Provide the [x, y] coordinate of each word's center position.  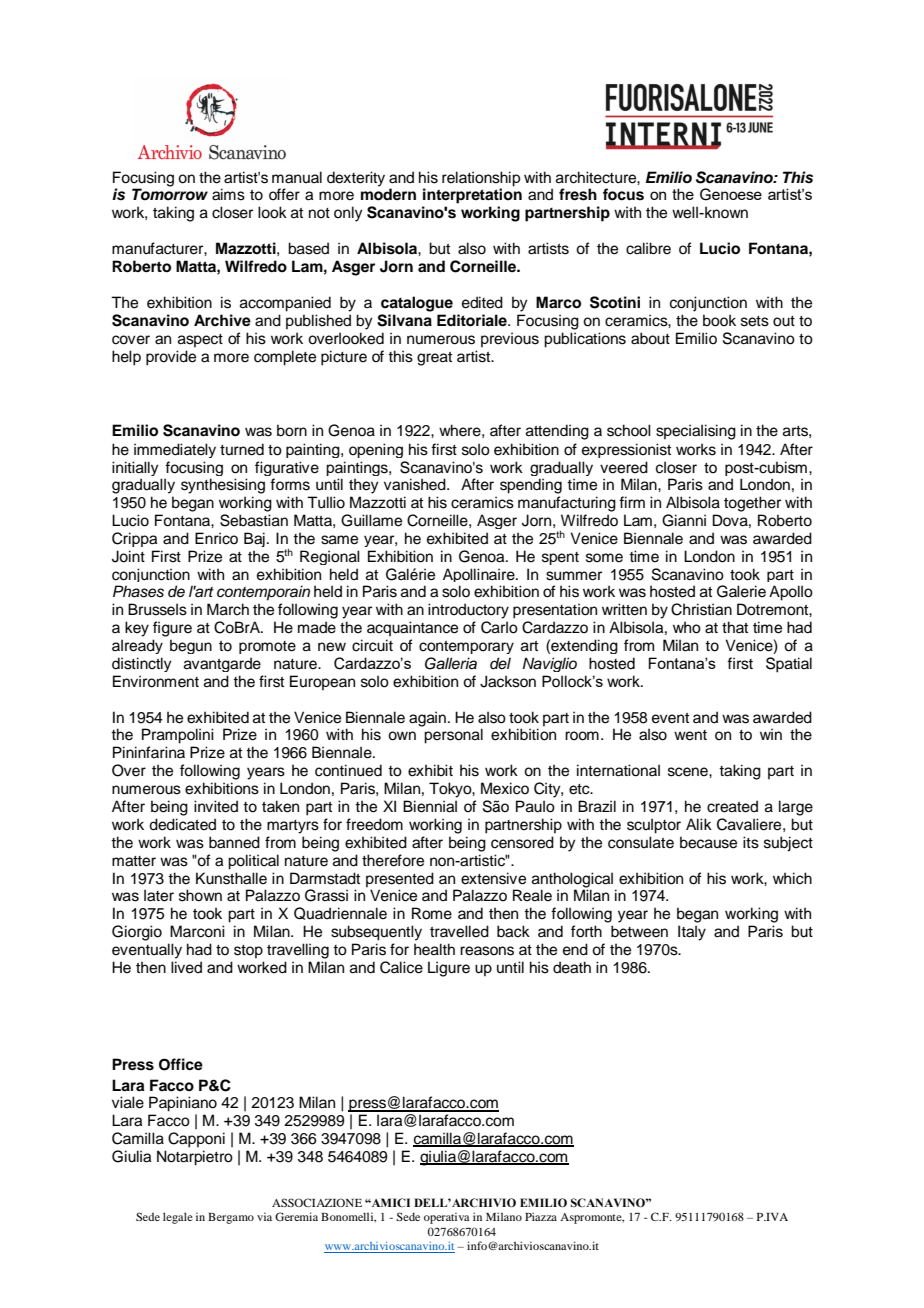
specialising [696, 432]
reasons [487, 951]
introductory [468, 611]
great [434, 359]
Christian [701, 609]
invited [216, 806]
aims [228, 194]
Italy [692, 933]
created [732, 806]
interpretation [472, 195]
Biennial [430, 806]
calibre [648, 248]
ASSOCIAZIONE [317, 1202]
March [228, 609]
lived [186, 967]
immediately [175, 450]
